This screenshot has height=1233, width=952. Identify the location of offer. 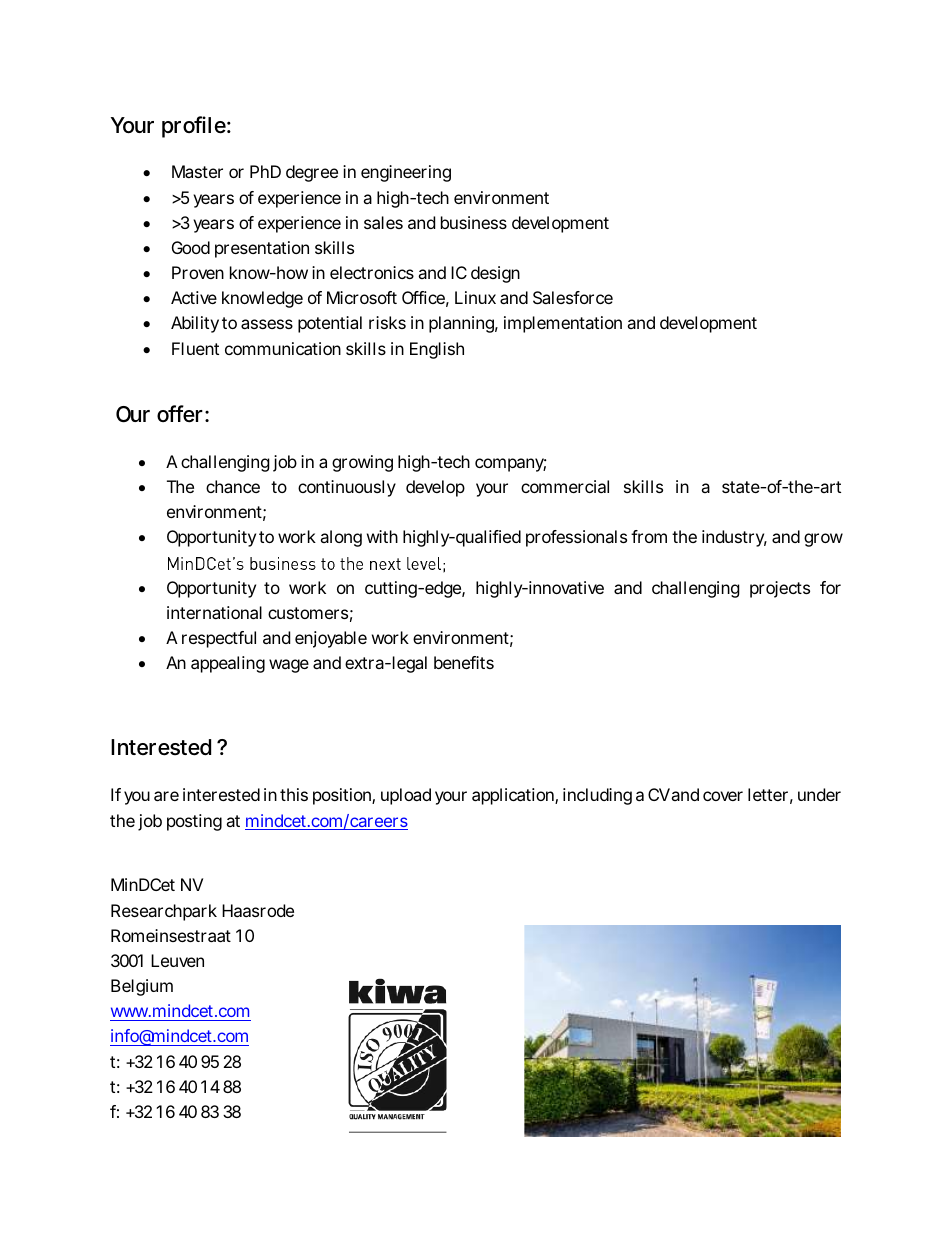
(180, 414).
